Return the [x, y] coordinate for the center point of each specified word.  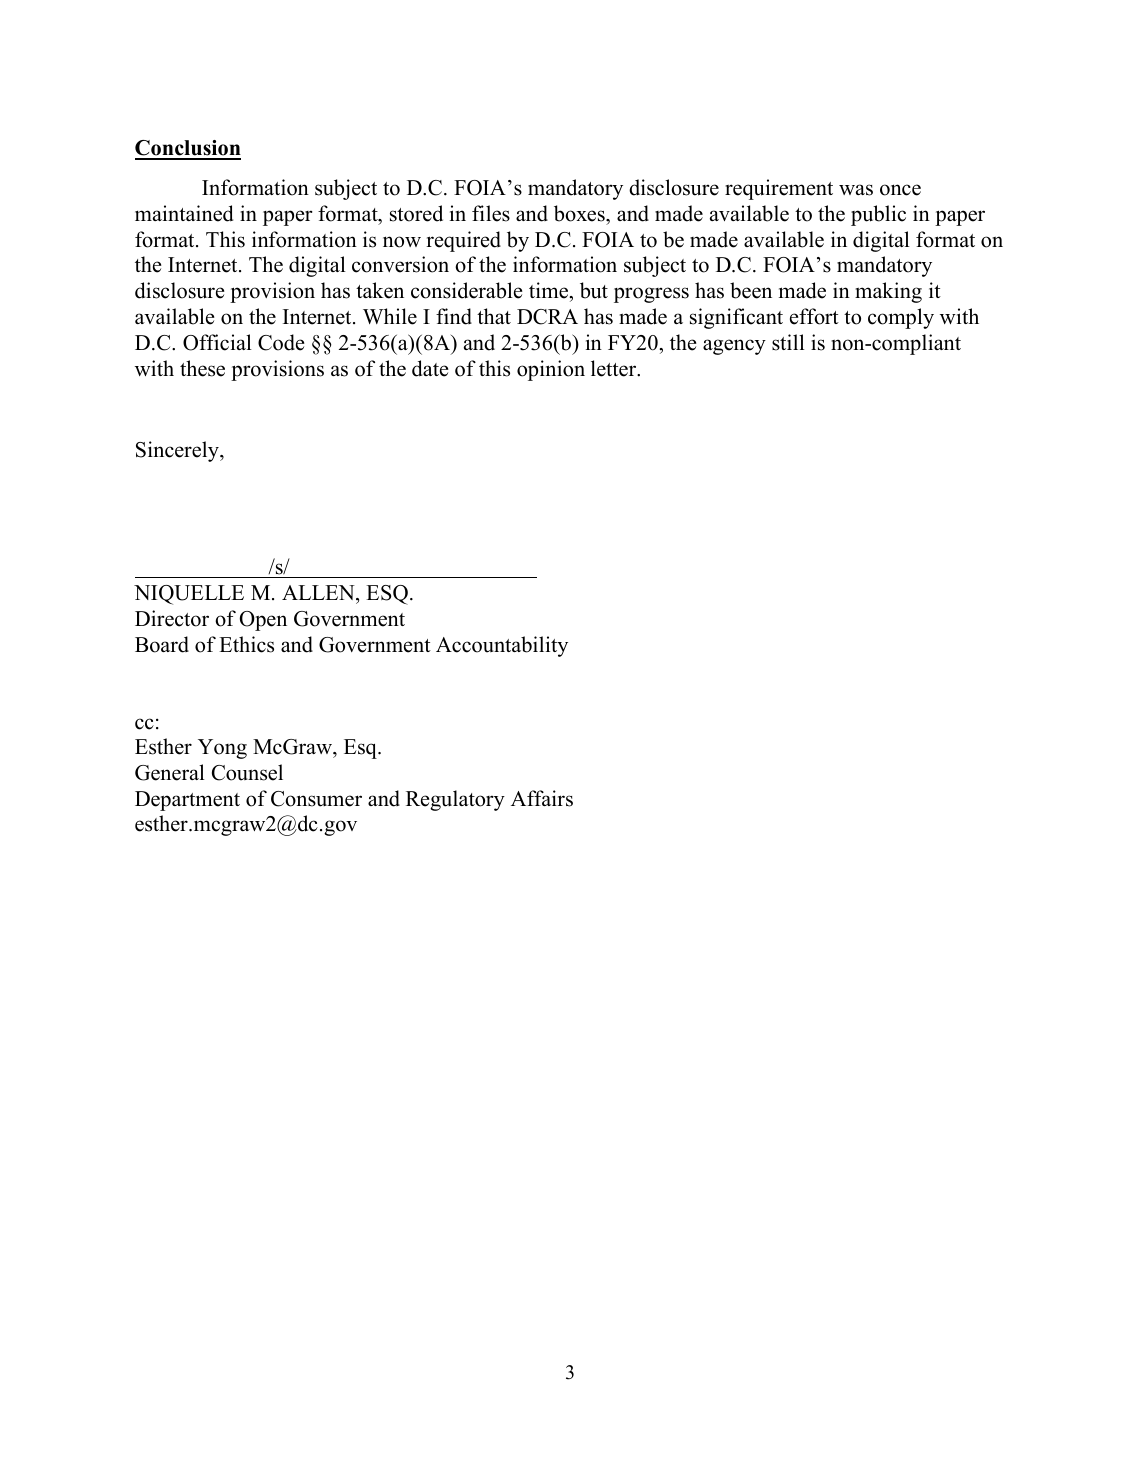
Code [281, 342]
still [788, 342]
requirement [779, 189]
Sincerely [178, 451]
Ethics [246, 644]
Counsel [247, 772]
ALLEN [319, 592]
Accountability [502, 646]
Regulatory [455, 800]
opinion [551, 370]
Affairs [542, 798]
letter [615, 368]
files [491, 213]
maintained [184, 213]
